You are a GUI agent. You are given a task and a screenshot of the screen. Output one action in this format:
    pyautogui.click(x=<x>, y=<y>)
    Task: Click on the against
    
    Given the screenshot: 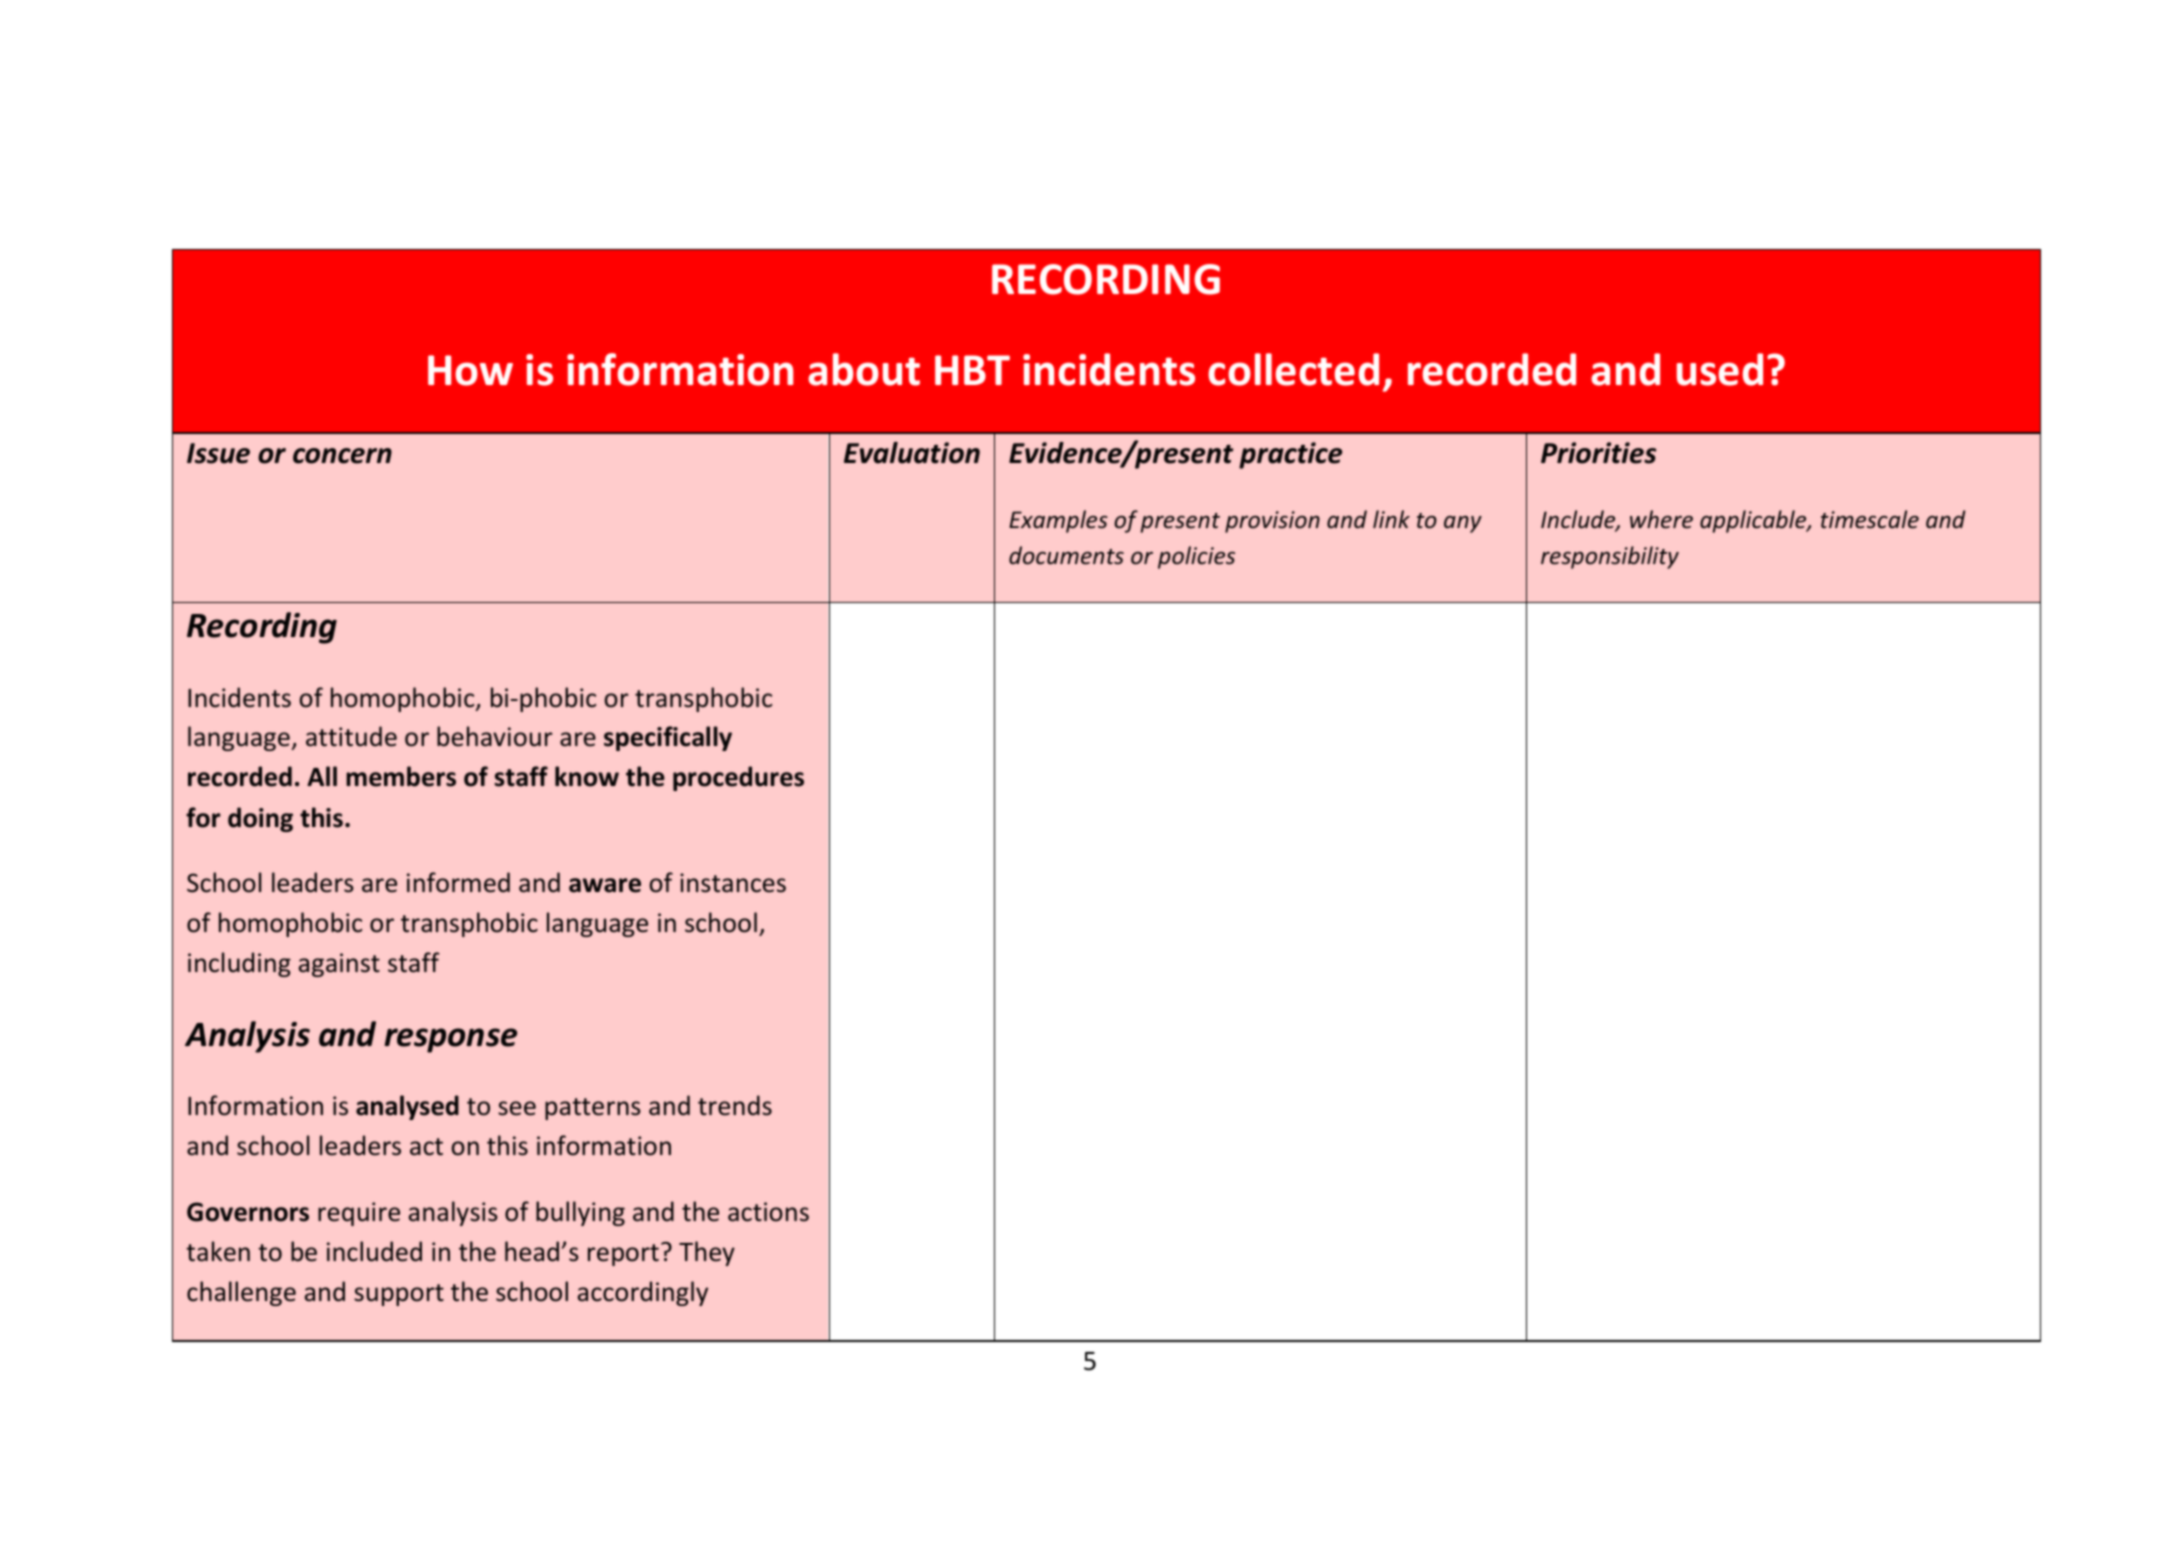 What is the action you would take?
    pyautogui.click(x=339, y=965)
